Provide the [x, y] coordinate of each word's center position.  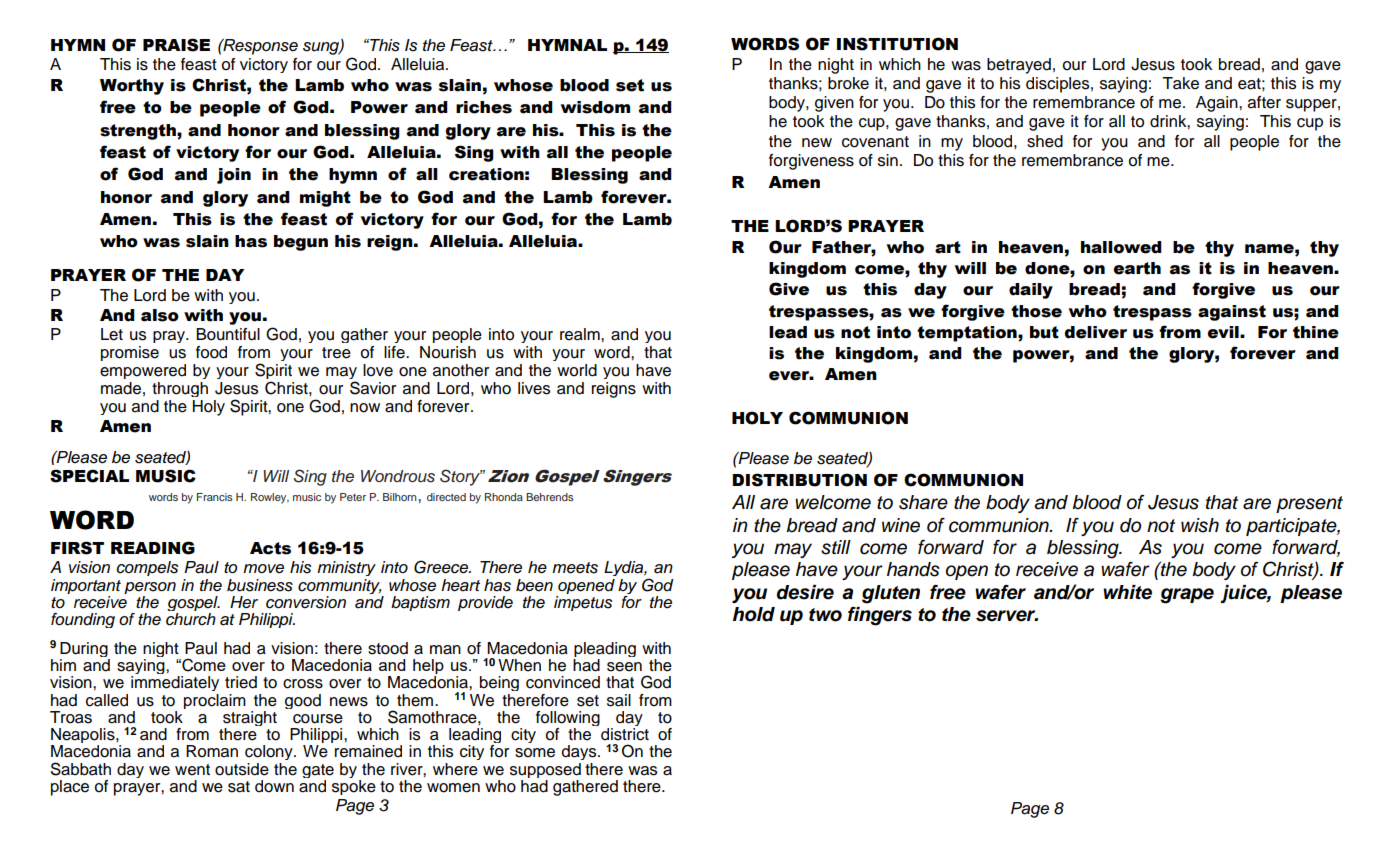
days [580, 752]
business [260, 585]
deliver [1096, 332]
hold [754, 614]
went [192, 770]
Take [1180, 83]
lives [534, 388]
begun [301, 243]
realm [581, 334]
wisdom [595, 107]
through [180, 389]
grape [1187, 596]
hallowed [1121, 247]
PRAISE [176, 45]
